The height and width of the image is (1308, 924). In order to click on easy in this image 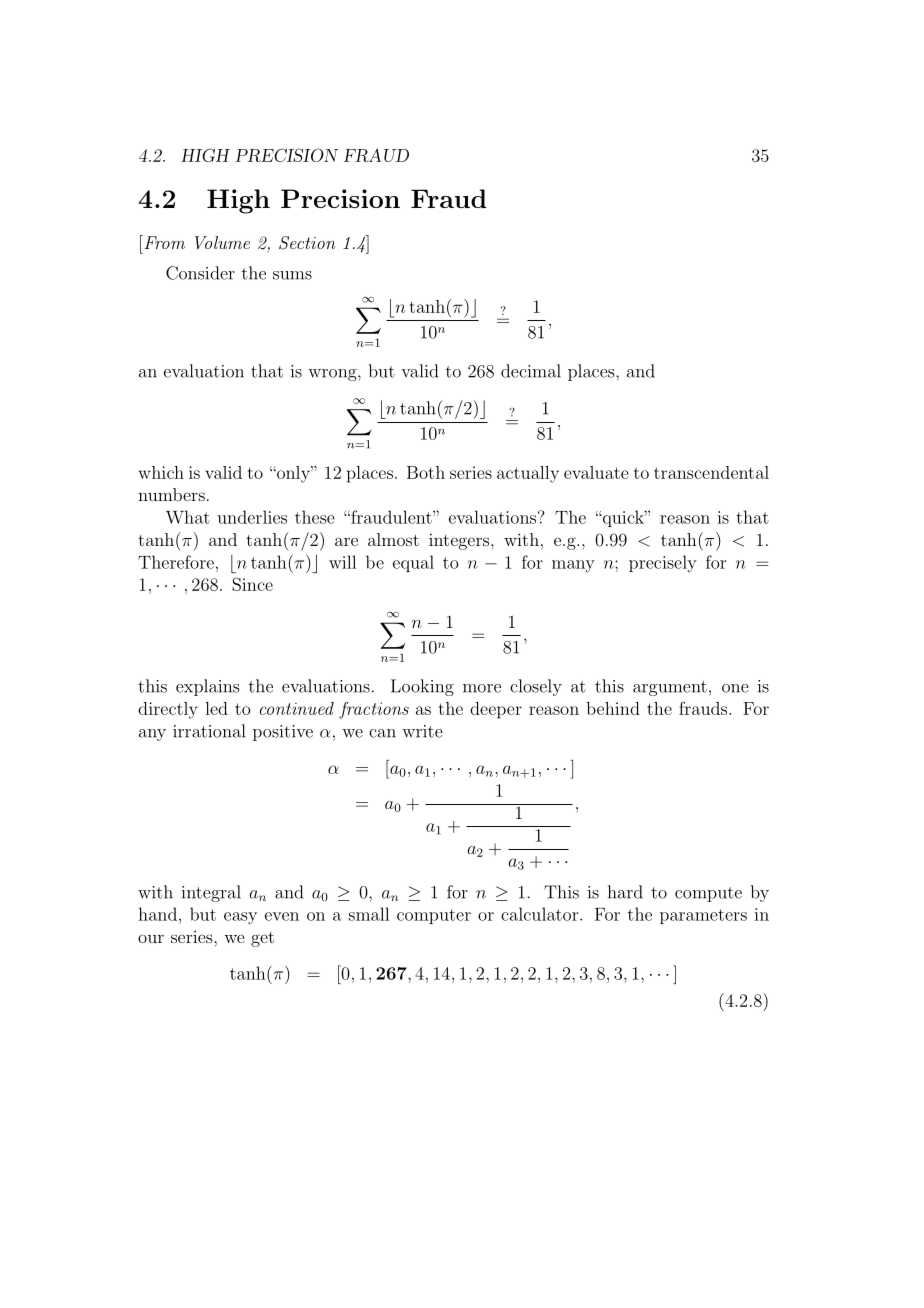, I will do `click(240, 918)`.
